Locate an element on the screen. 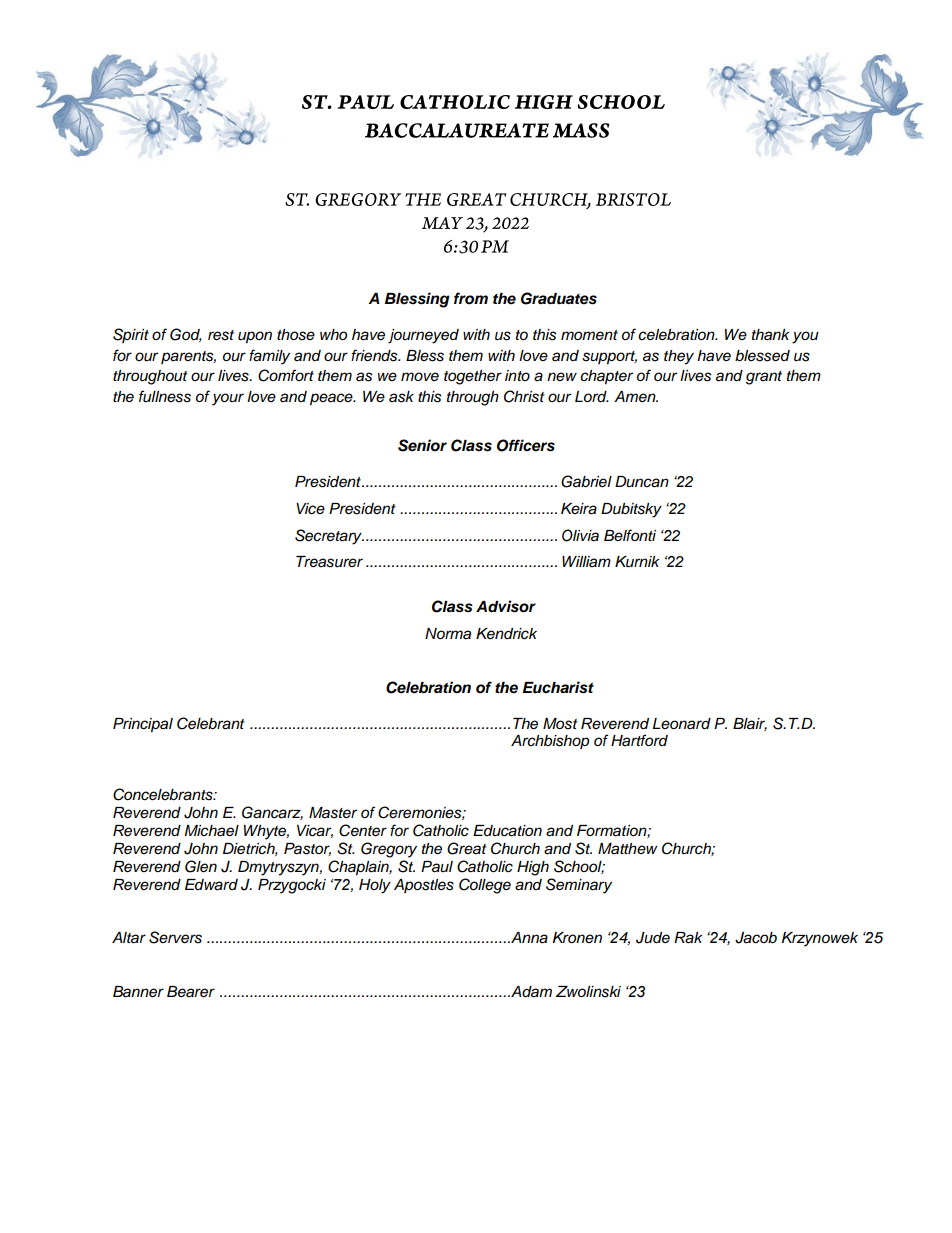  Bearer is located at coordinates (191, 992).
